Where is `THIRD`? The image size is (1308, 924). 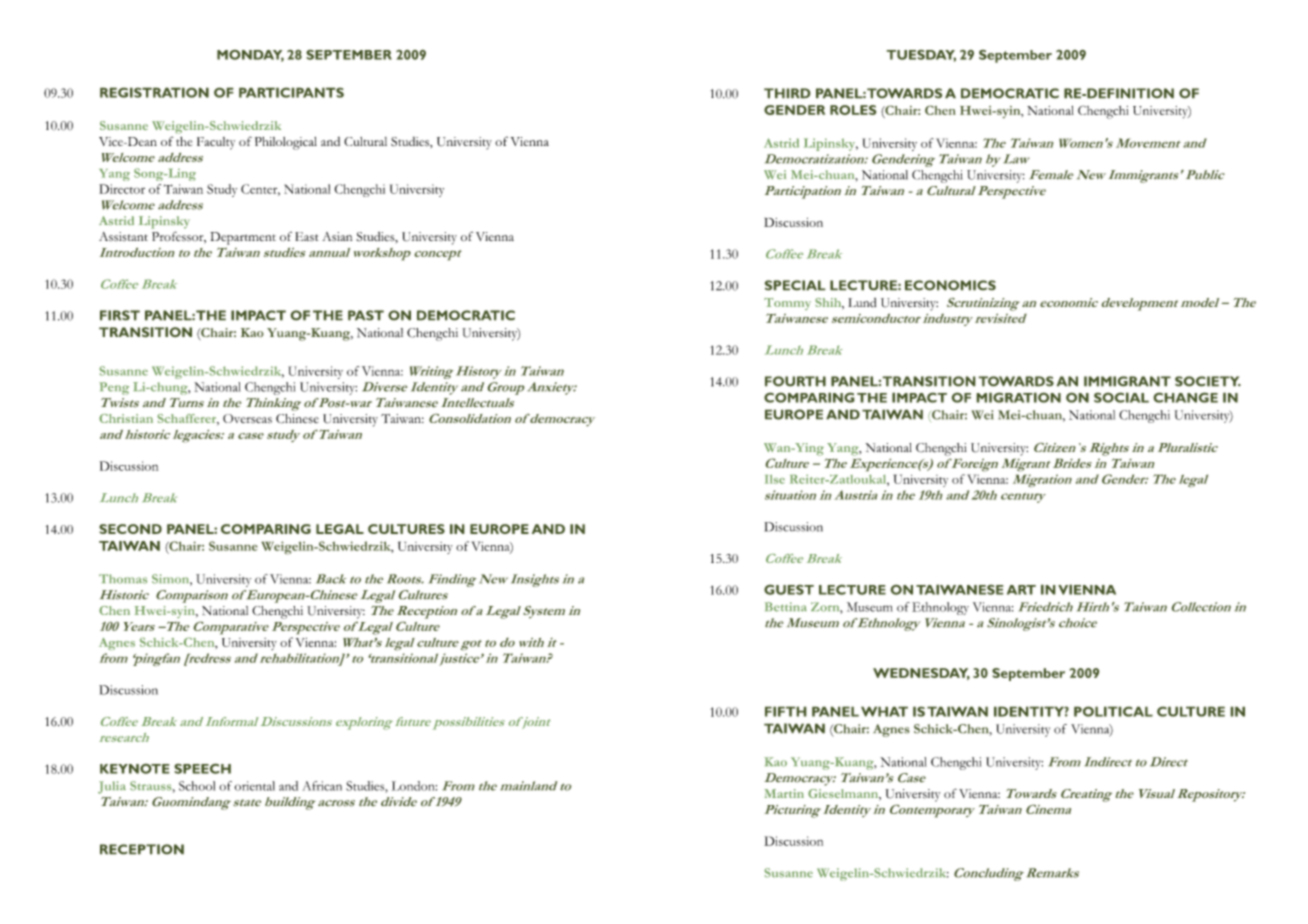 THIRD is located at coordinates (787, 93).
